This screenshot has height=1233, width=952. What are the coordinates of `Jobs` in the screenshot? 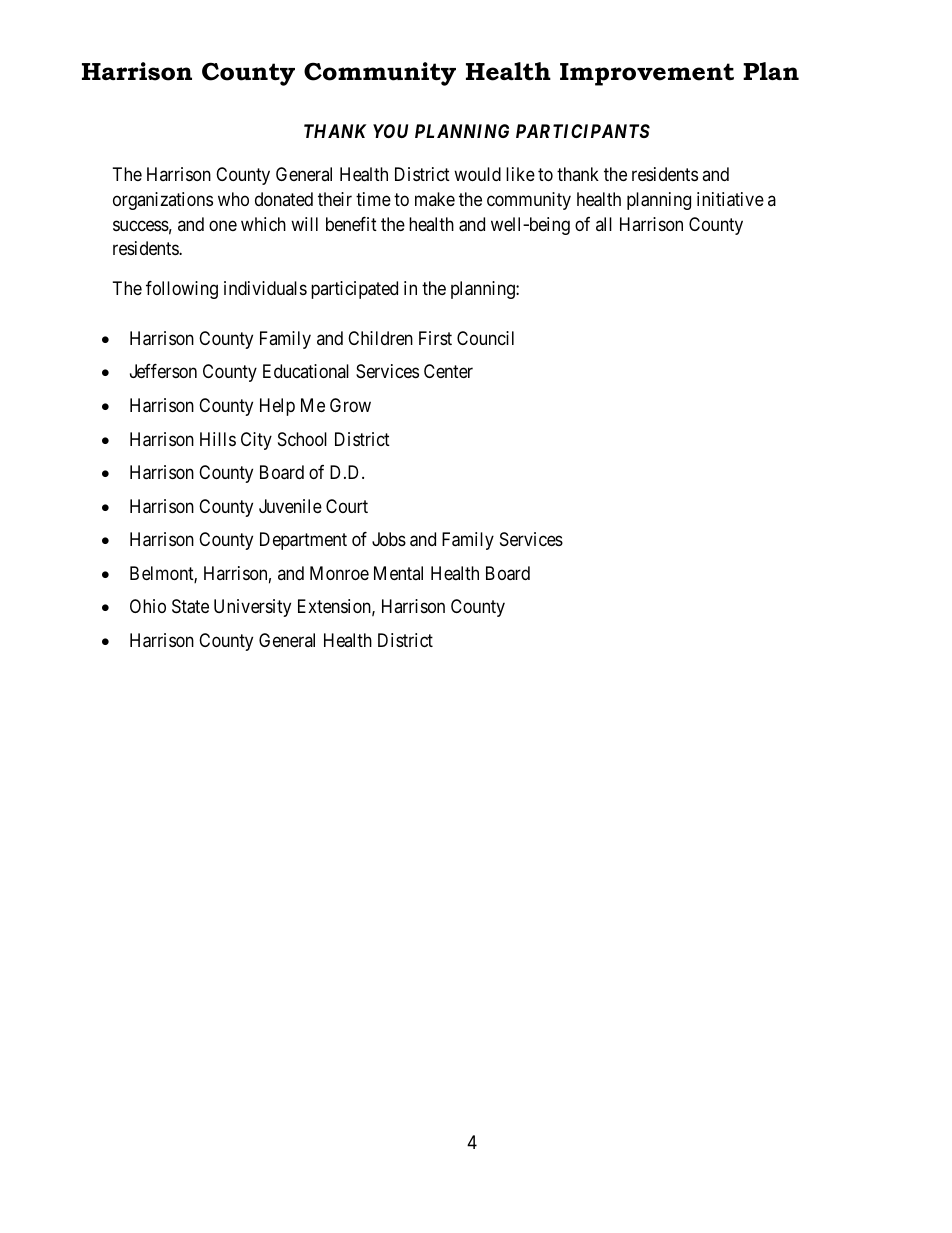 It's located at (389, 539).
